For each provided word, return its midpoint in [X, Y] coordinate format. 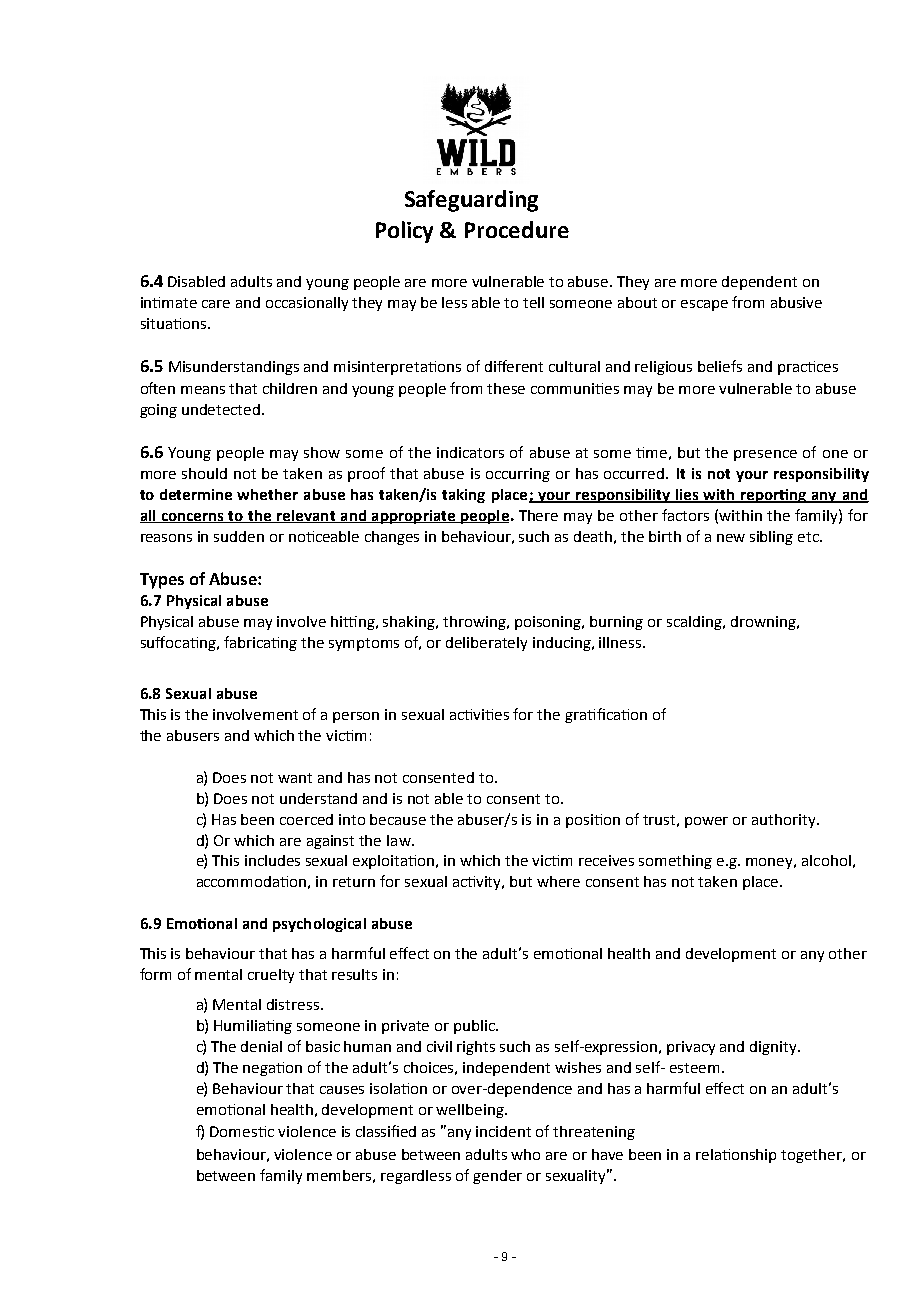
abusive [796, 302]
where [558, 881]
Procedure [517, 229]
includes [272, 860]
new [731, 538]
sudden [239, 536]
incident [503, 1131]
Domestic [242, 1131]
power [706, 822]
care [216, 304]
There [538, 515]
